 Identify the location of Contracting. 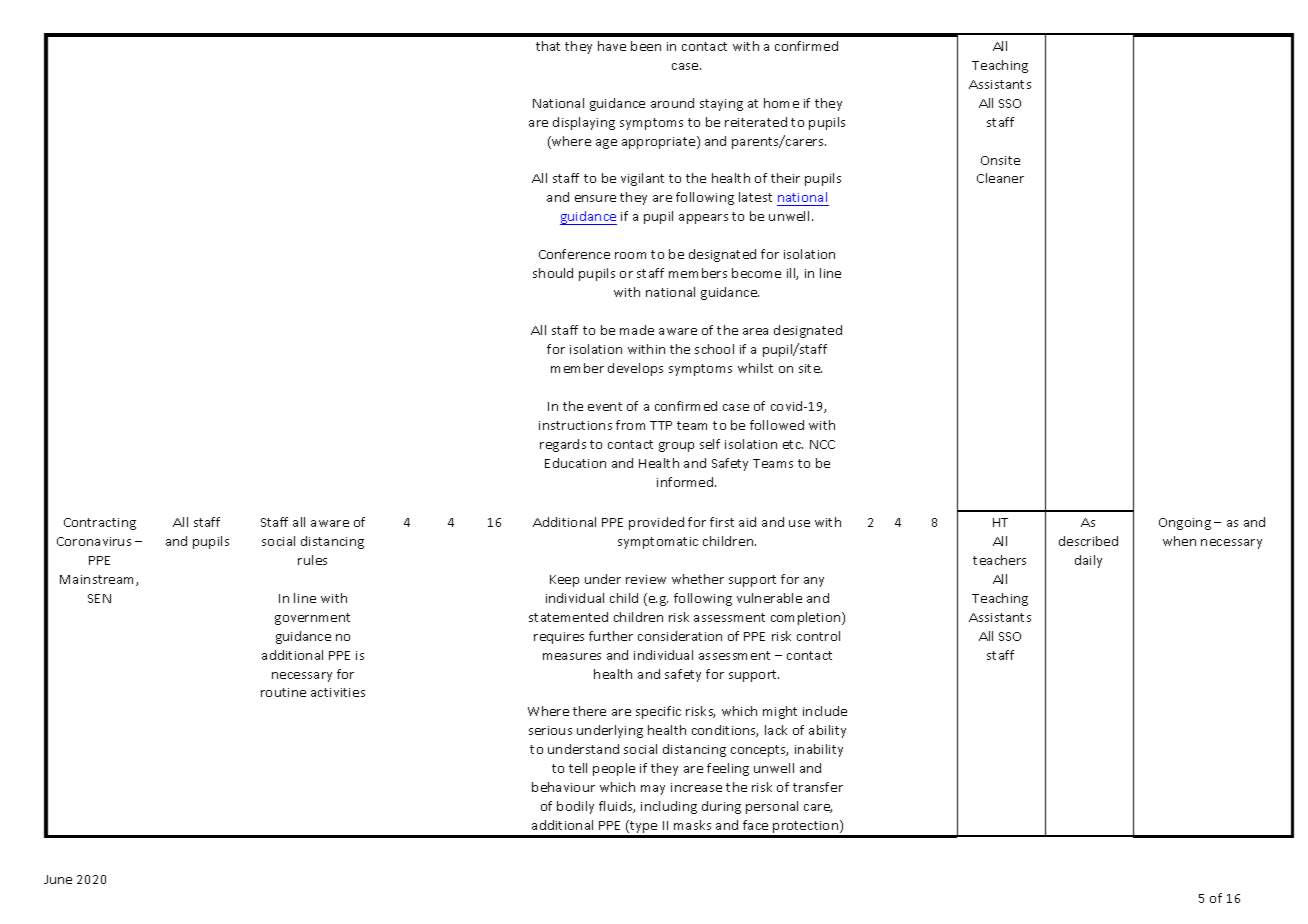
(100, 524).
